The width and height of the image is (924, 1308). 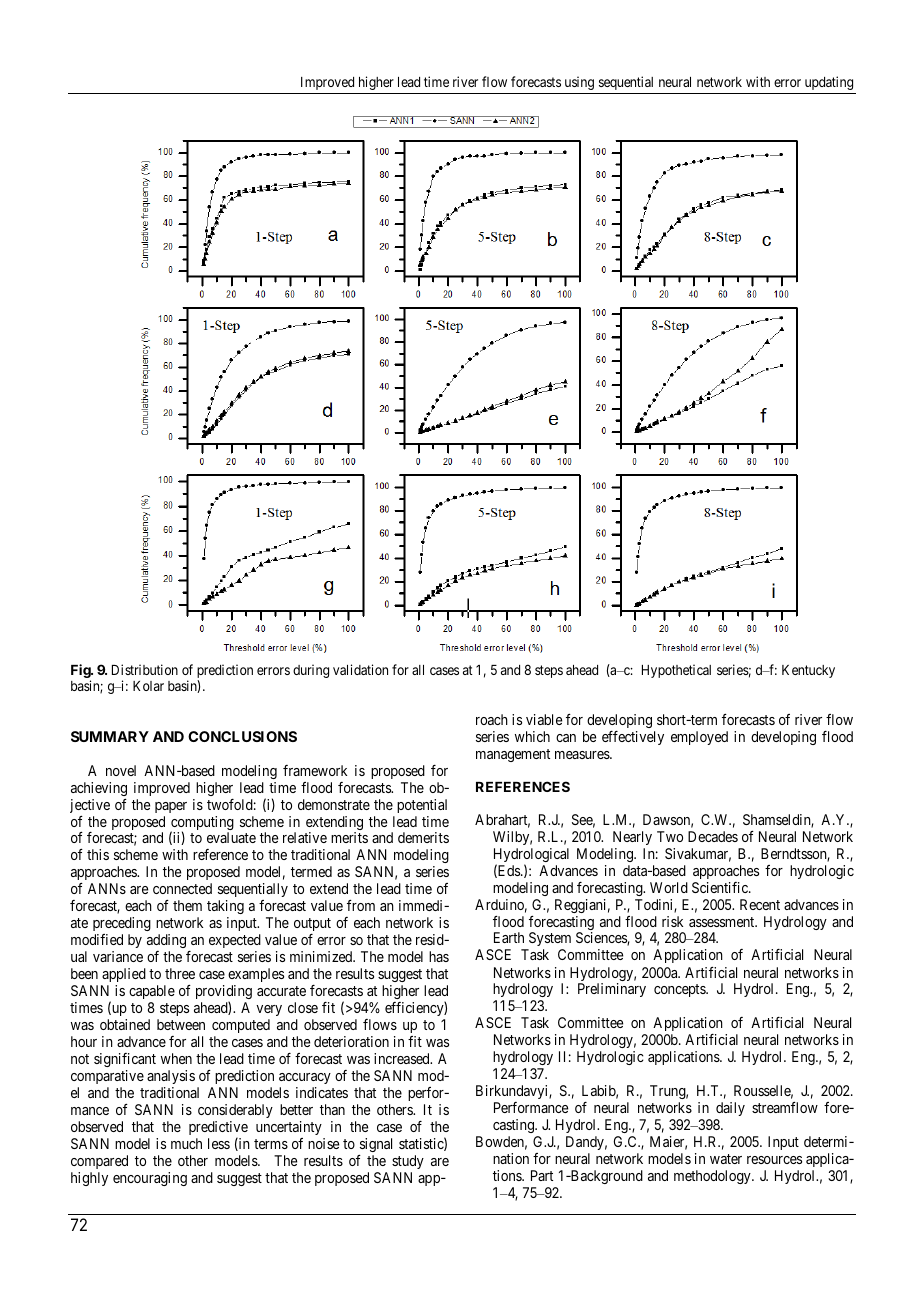 I want to click on updating, so click(x=829, y=83).
